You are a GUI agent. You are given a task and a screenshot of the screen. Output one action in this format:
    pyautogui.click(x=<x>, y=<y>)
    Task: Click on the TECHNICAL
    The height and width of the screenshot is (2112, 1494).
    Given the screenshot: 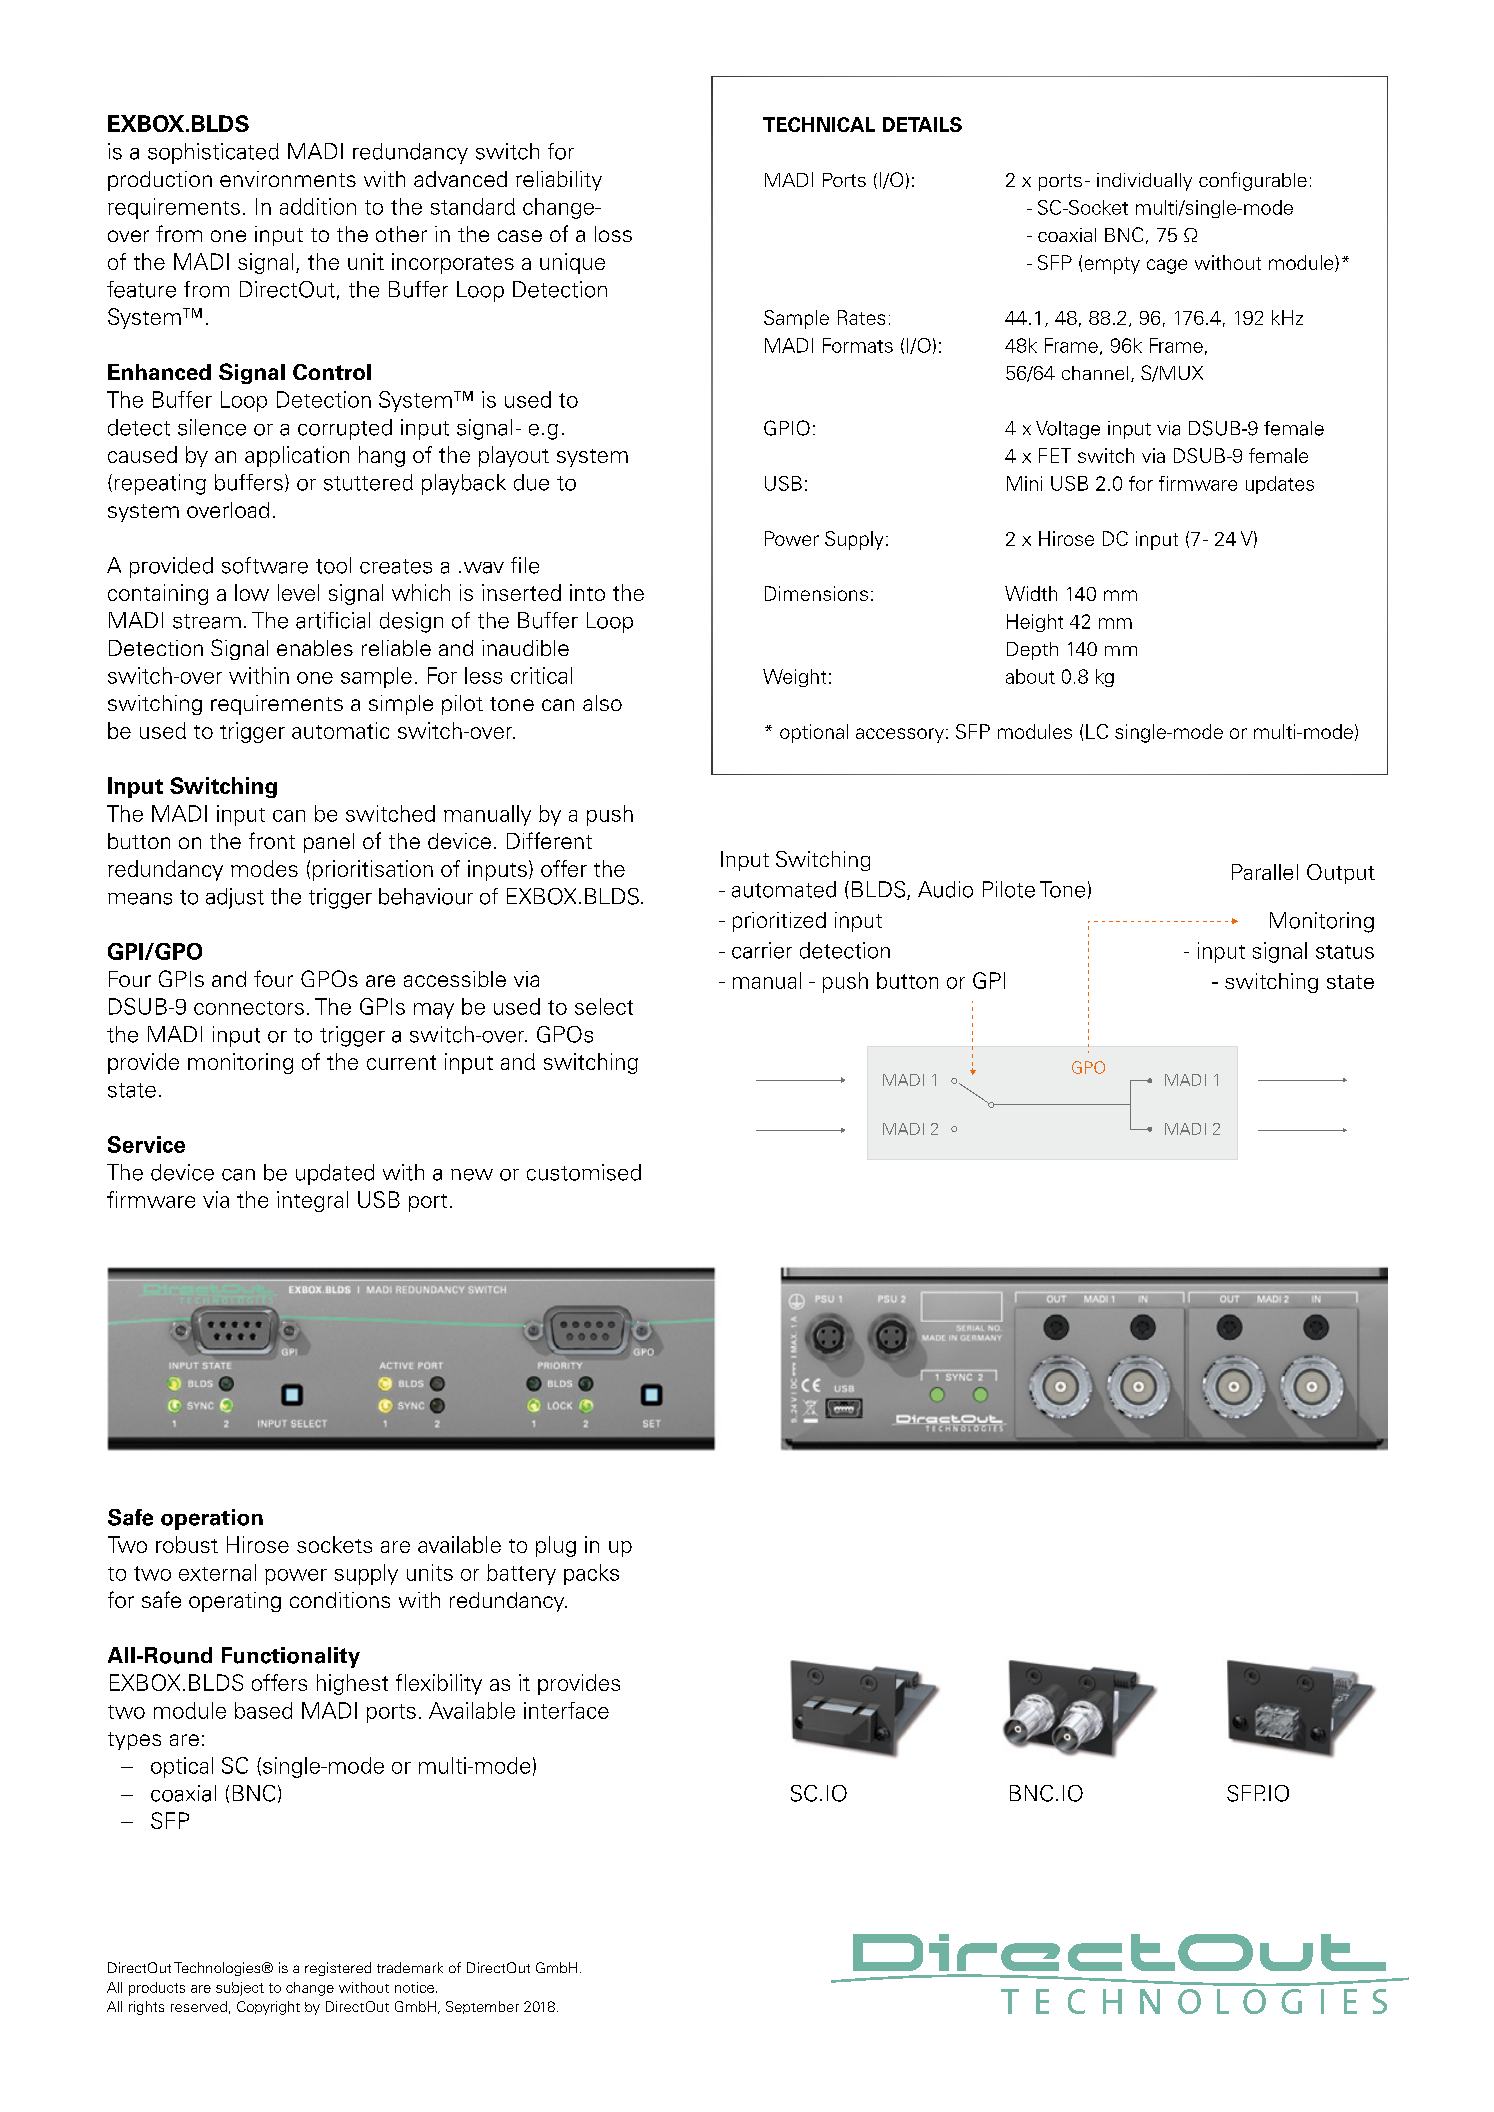 What is the action you would take?
    pyautogui.click(x=819, y=124)
